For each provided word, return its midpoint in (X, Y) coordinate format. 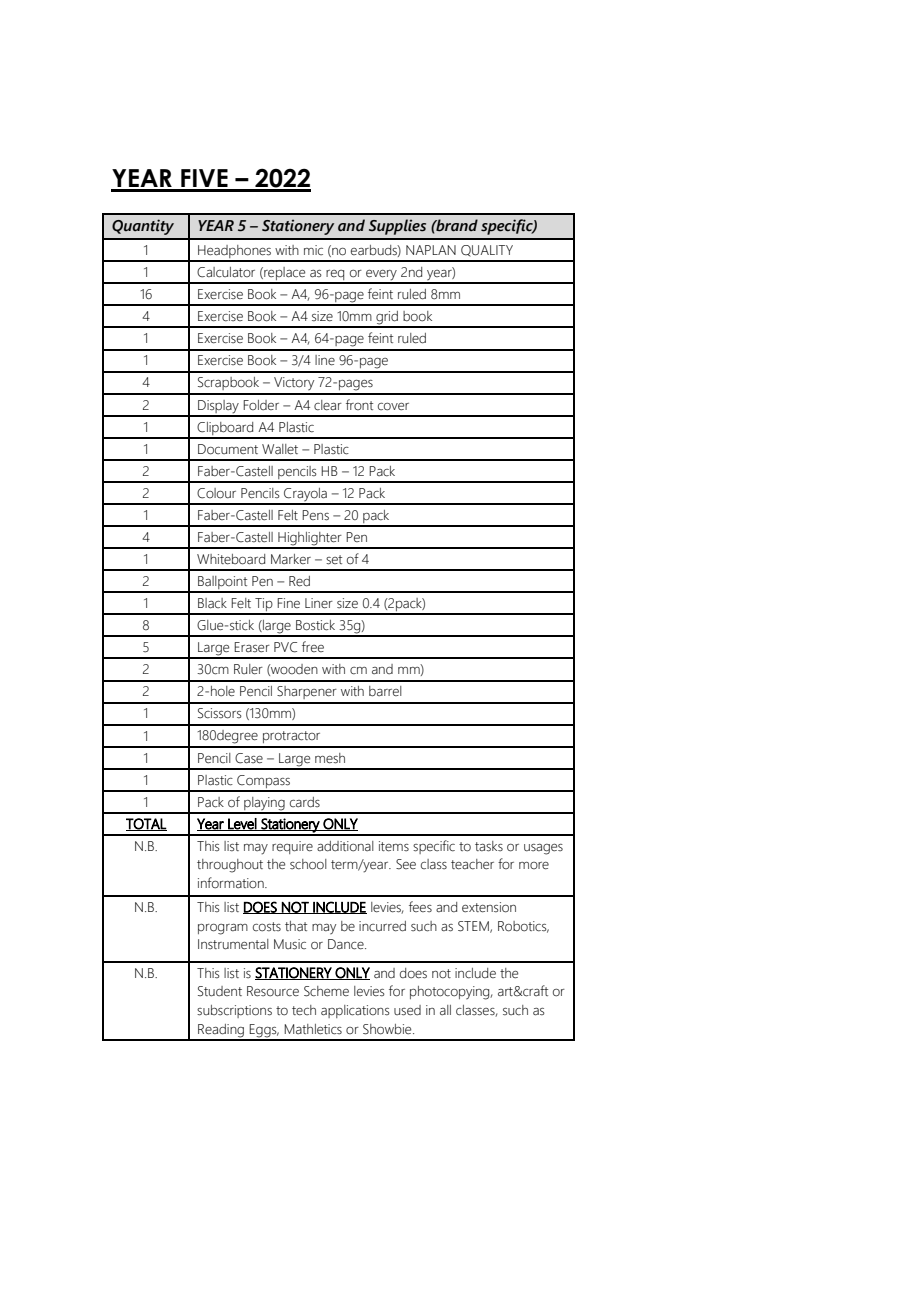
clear (328, 405)
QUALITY (487, 251)
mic (313, 250)
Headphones (234, 253)
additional (345, 846)
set (334, 560)
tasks (489, 846)
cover (393, 407)
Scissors (220, 713)
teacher (472, 864)
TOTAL (146, 824)
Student (220, 991)
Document (228, 449)
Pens (315, 515)
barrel (385, 691)
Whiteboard (231, 559)
